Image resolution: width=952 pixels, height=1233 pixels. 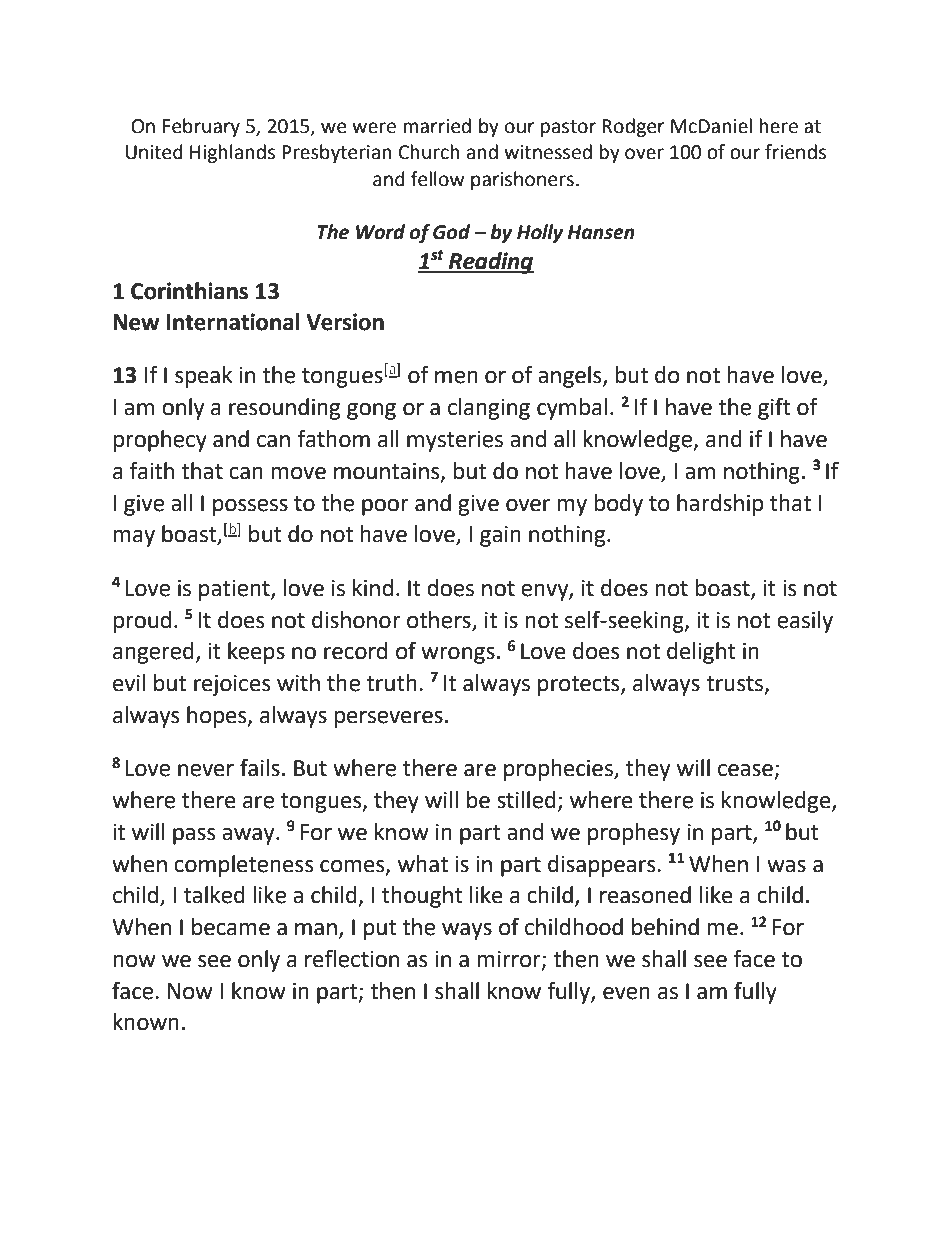 I want to click on cease, so click(x=746, y=771).
